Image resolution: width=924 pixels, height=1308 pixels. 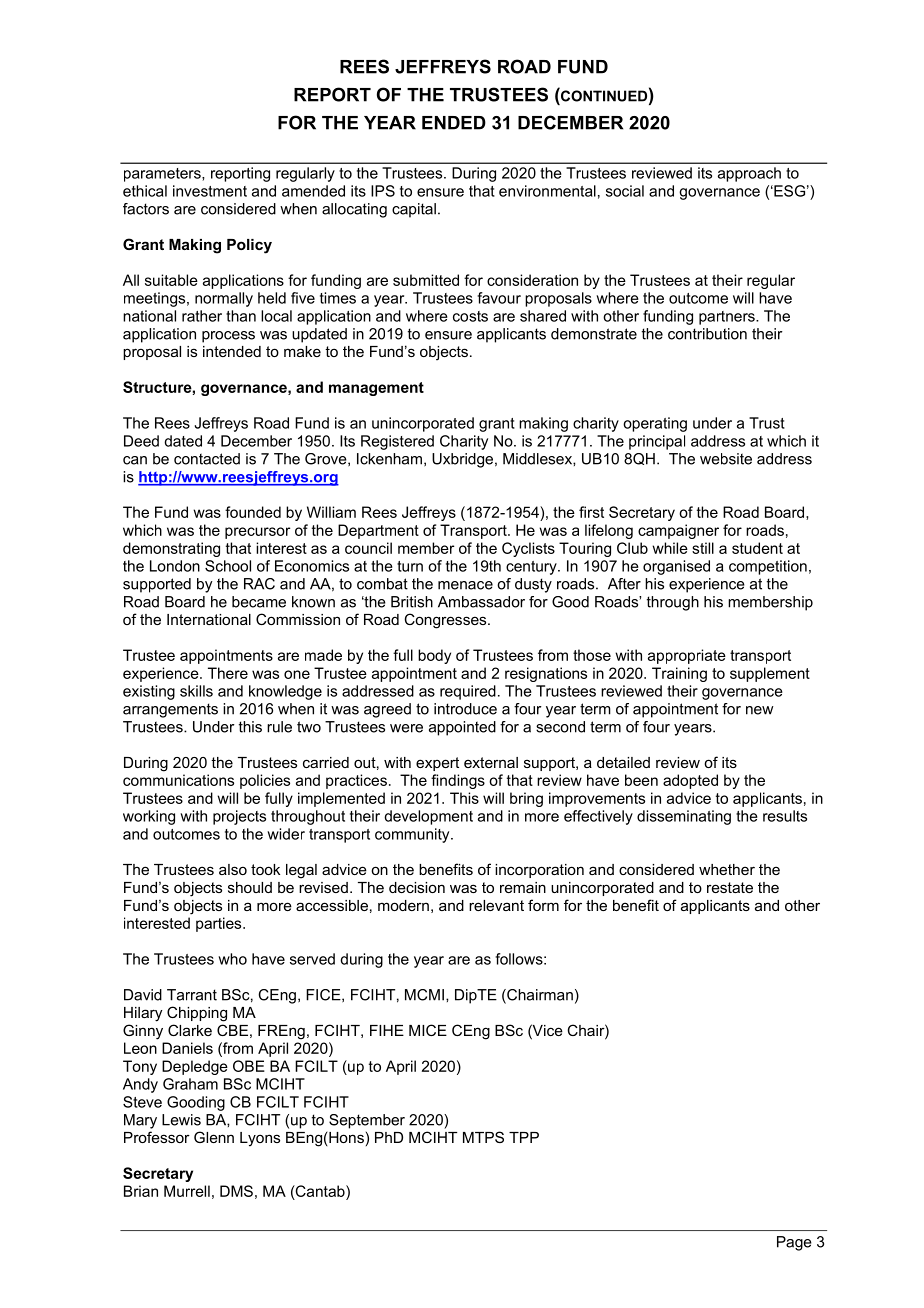 What do you see at coordinates (236, 1191) in the page?
I see `DMS` at bounding box center [236, 1191].
